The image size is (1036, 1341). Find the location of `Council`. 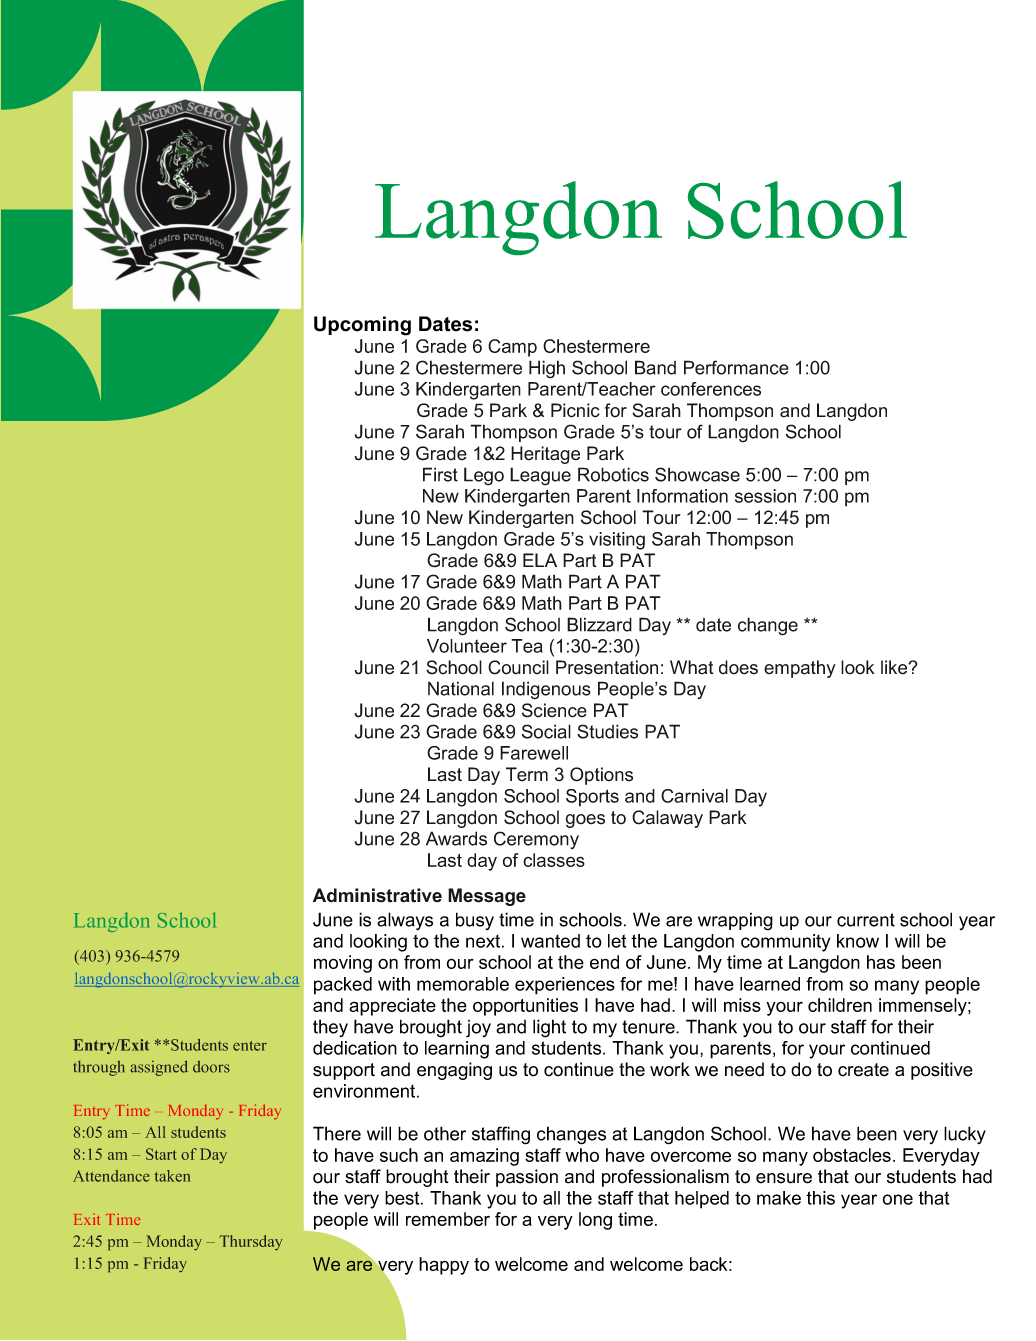

Council is located at coordinates (518, 667).
